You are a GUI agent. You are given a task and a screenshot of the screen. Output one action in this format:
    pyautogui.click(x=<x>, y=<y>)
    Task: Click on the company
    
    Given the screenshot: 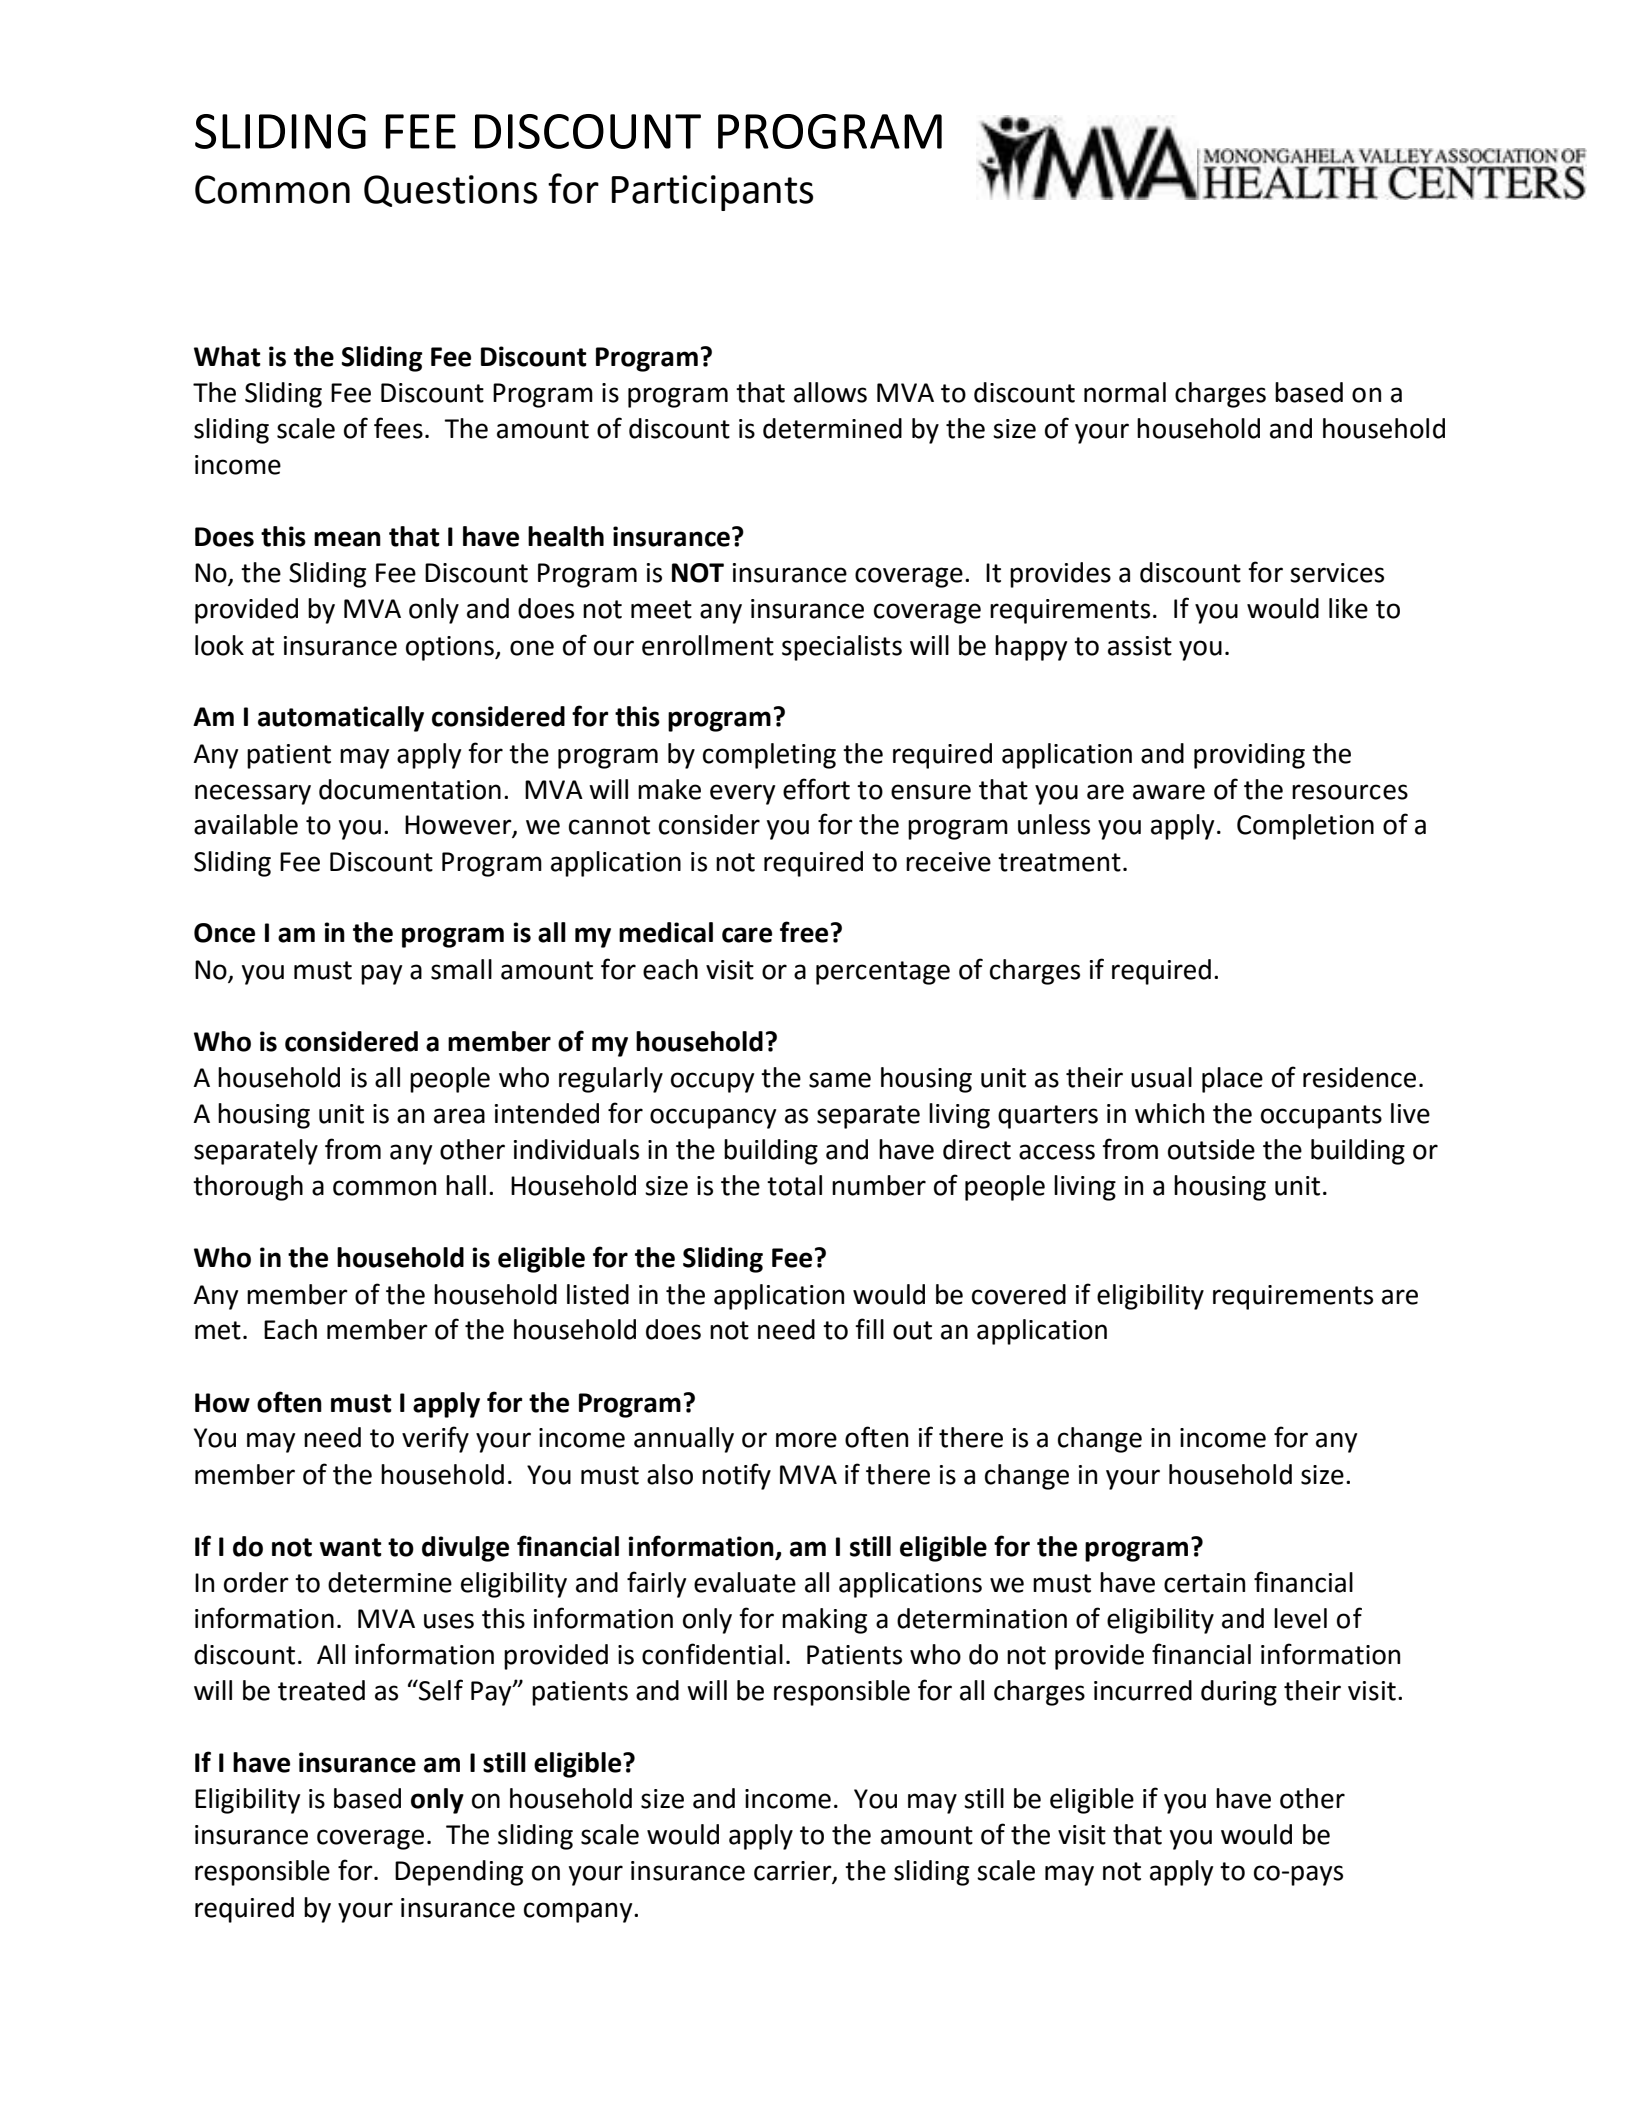 What is the action you would take?
    pyautogui.click(x=579, y=1912)
